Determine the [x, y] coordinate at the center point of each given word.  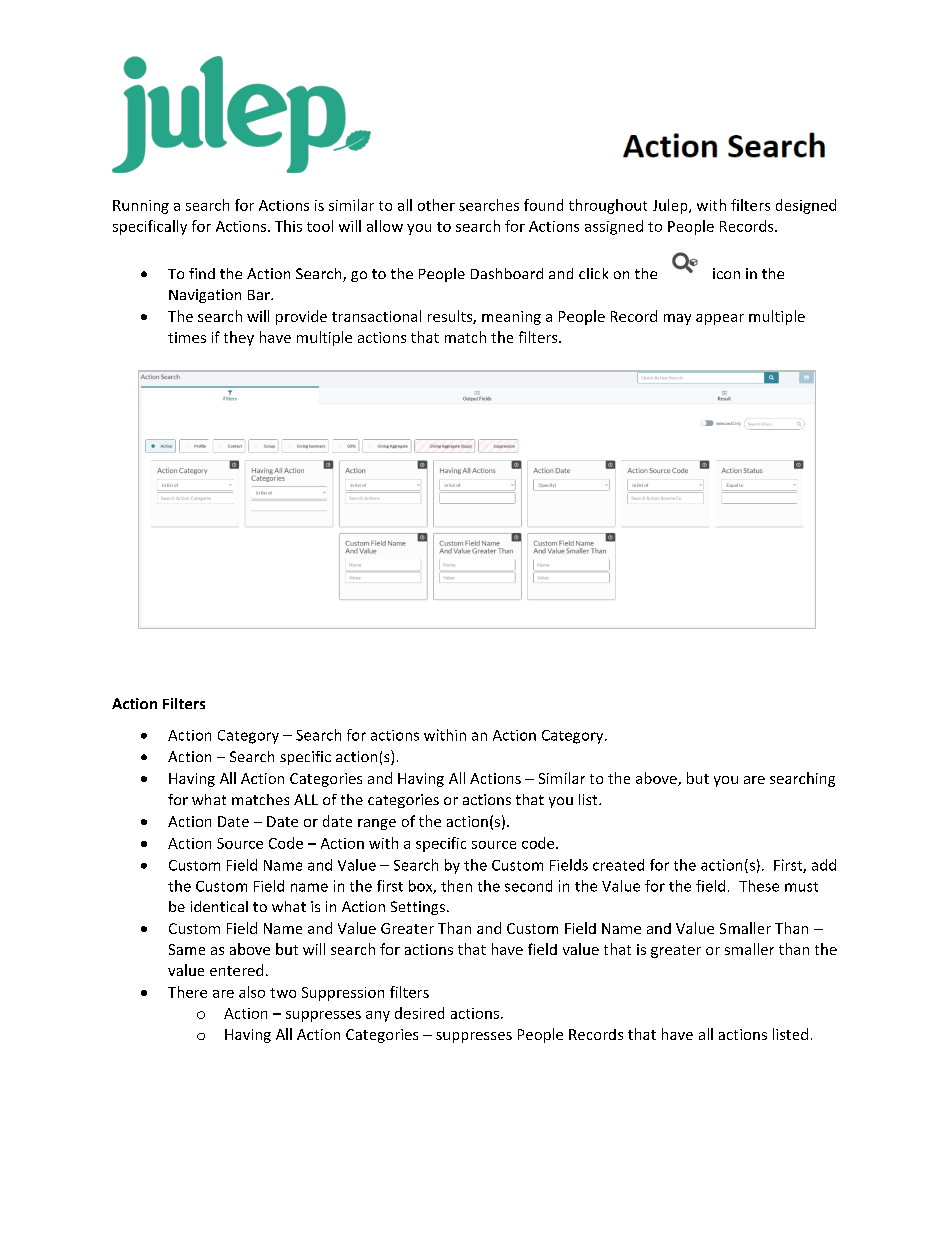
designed [806, 206]
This [288, 226]
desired [419, 1013]
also [252, 992]
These [759, 886]
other [436, 205]
